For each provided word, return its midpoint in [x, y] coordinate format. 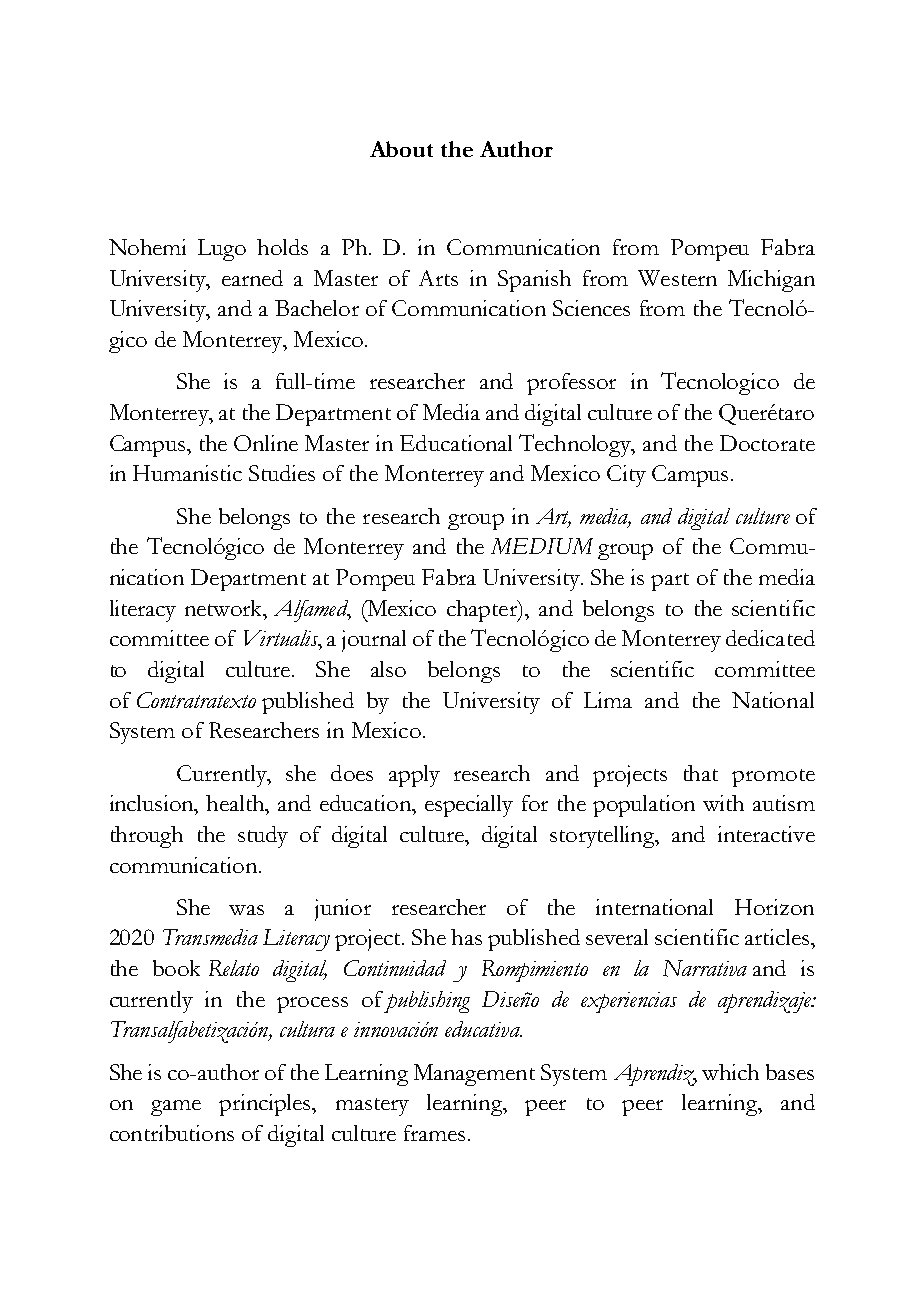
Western [677, 278]
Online [266, 443]
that [701, 773]
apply [414, 776]
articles [777, 937]
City [626, 476]
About [401, 149]
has [466, 937]
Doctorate [767, 443]
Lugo [222, 250]
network [225, 608]
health [236, 803]
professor [571, 384]
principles [266, 1105]
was [246, 910]
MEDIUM [542, 546]
